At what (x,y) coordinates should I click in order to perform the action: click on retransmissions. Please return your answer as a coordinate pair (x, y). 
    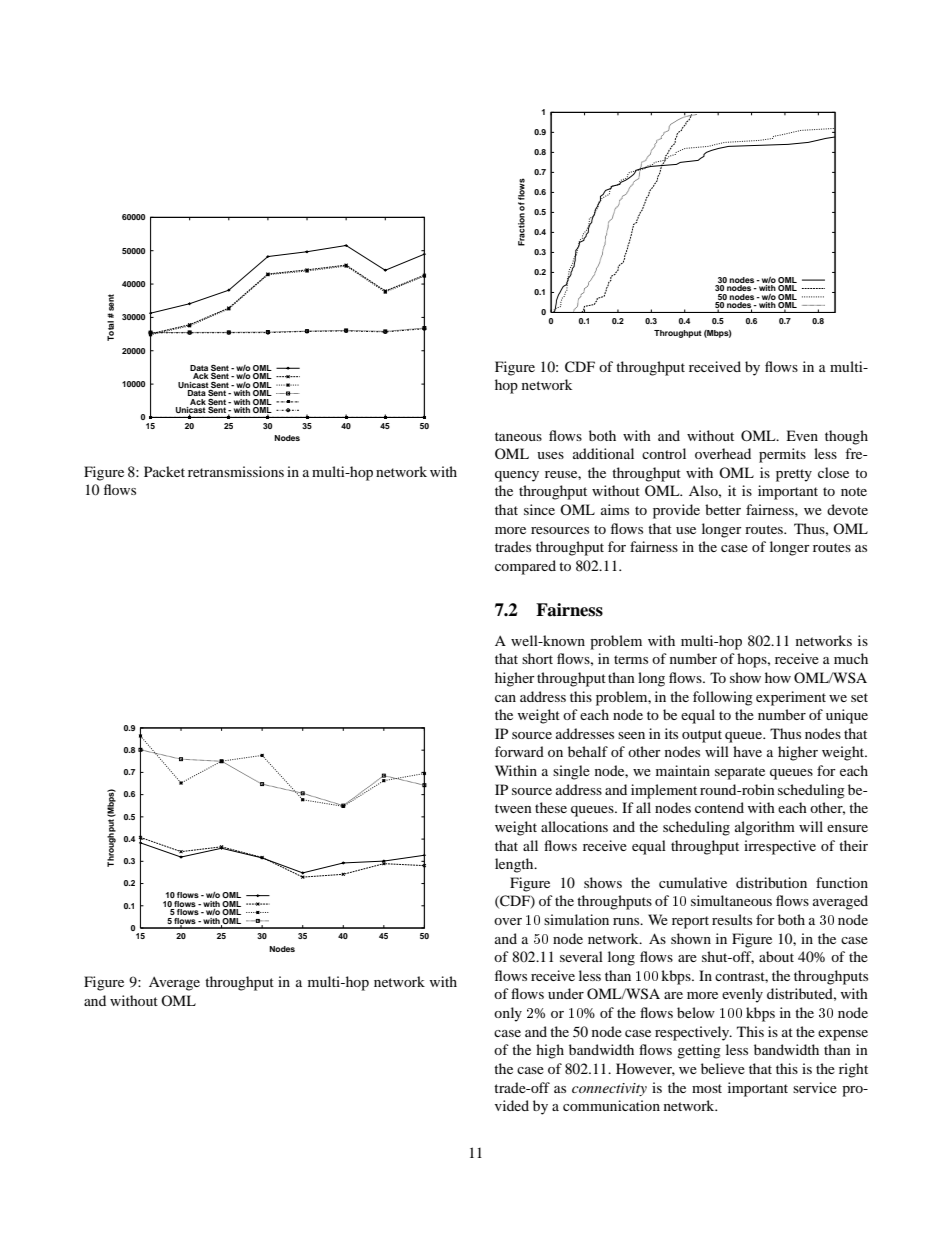
    Looking at the image, I should click on (236, 471).
